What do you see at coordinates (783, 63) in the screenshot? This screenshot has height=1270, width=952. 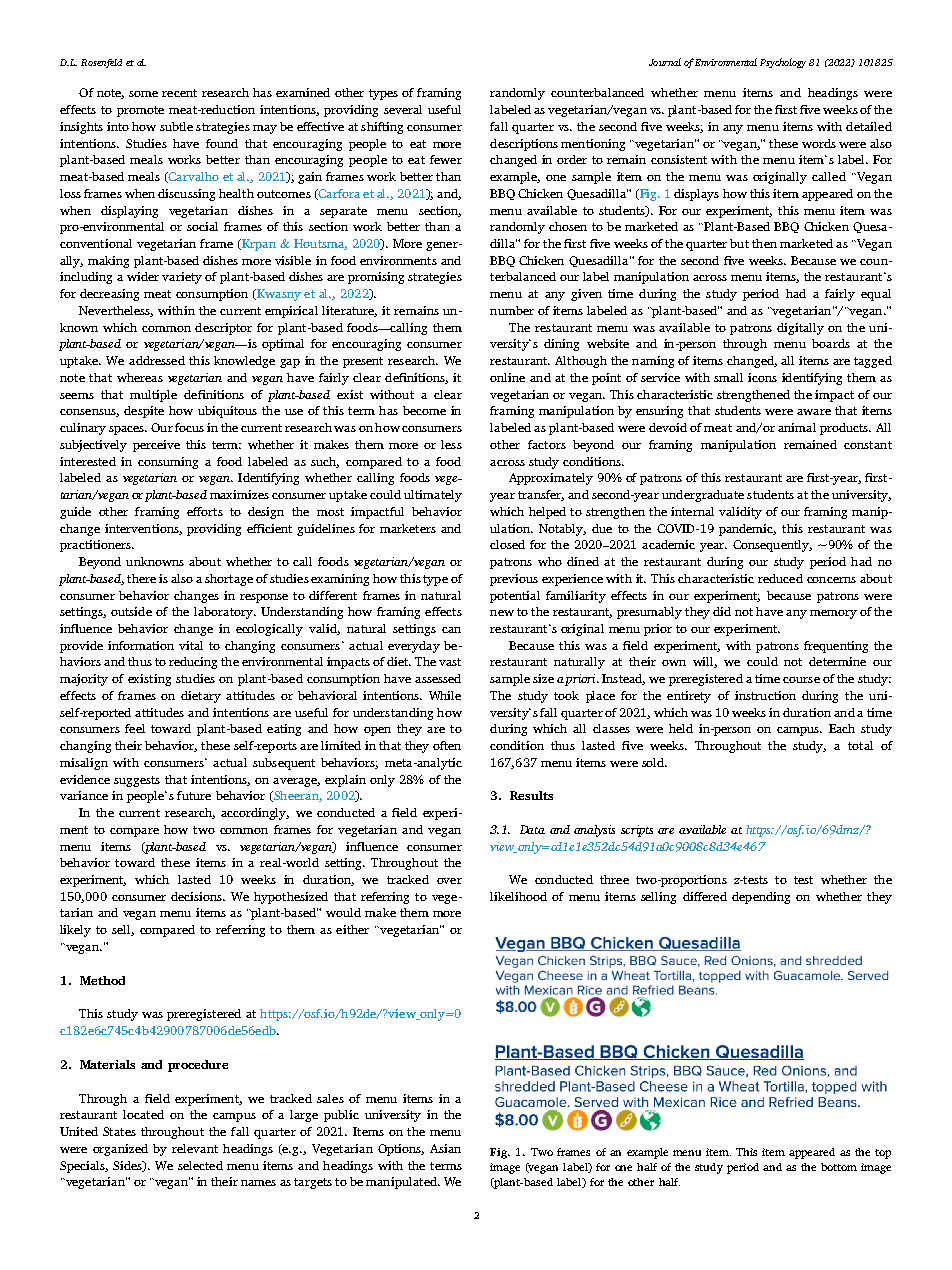 I see `Psychology` at bounding box center [783, 63].
